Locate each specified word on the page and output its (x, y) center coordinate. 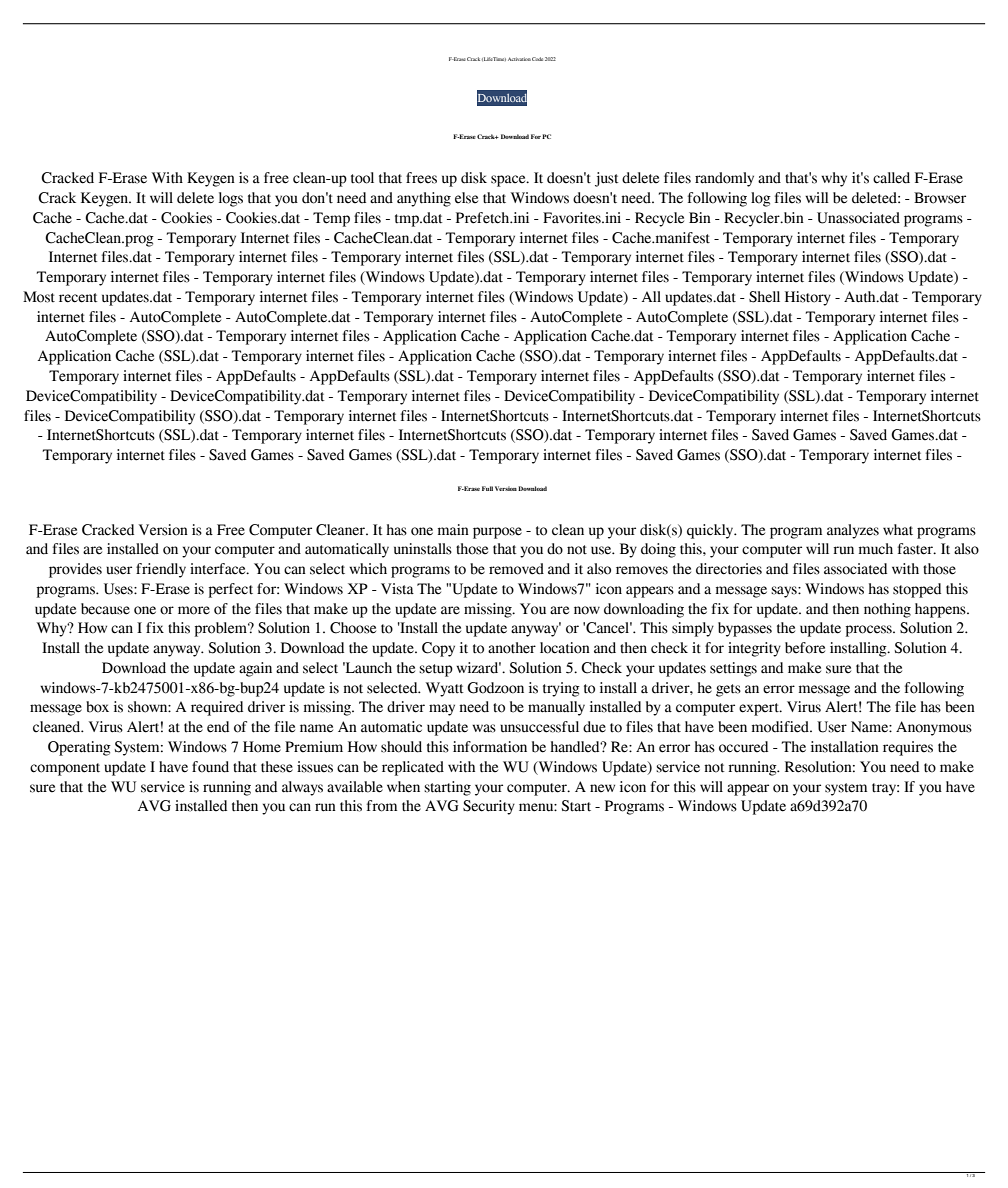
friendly (161, 570)
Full (487, 488)
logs (231, 199)
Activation (519, 59)
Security (489, 807)
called (891, 178)
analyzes (853, 531)
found (210, 767)
